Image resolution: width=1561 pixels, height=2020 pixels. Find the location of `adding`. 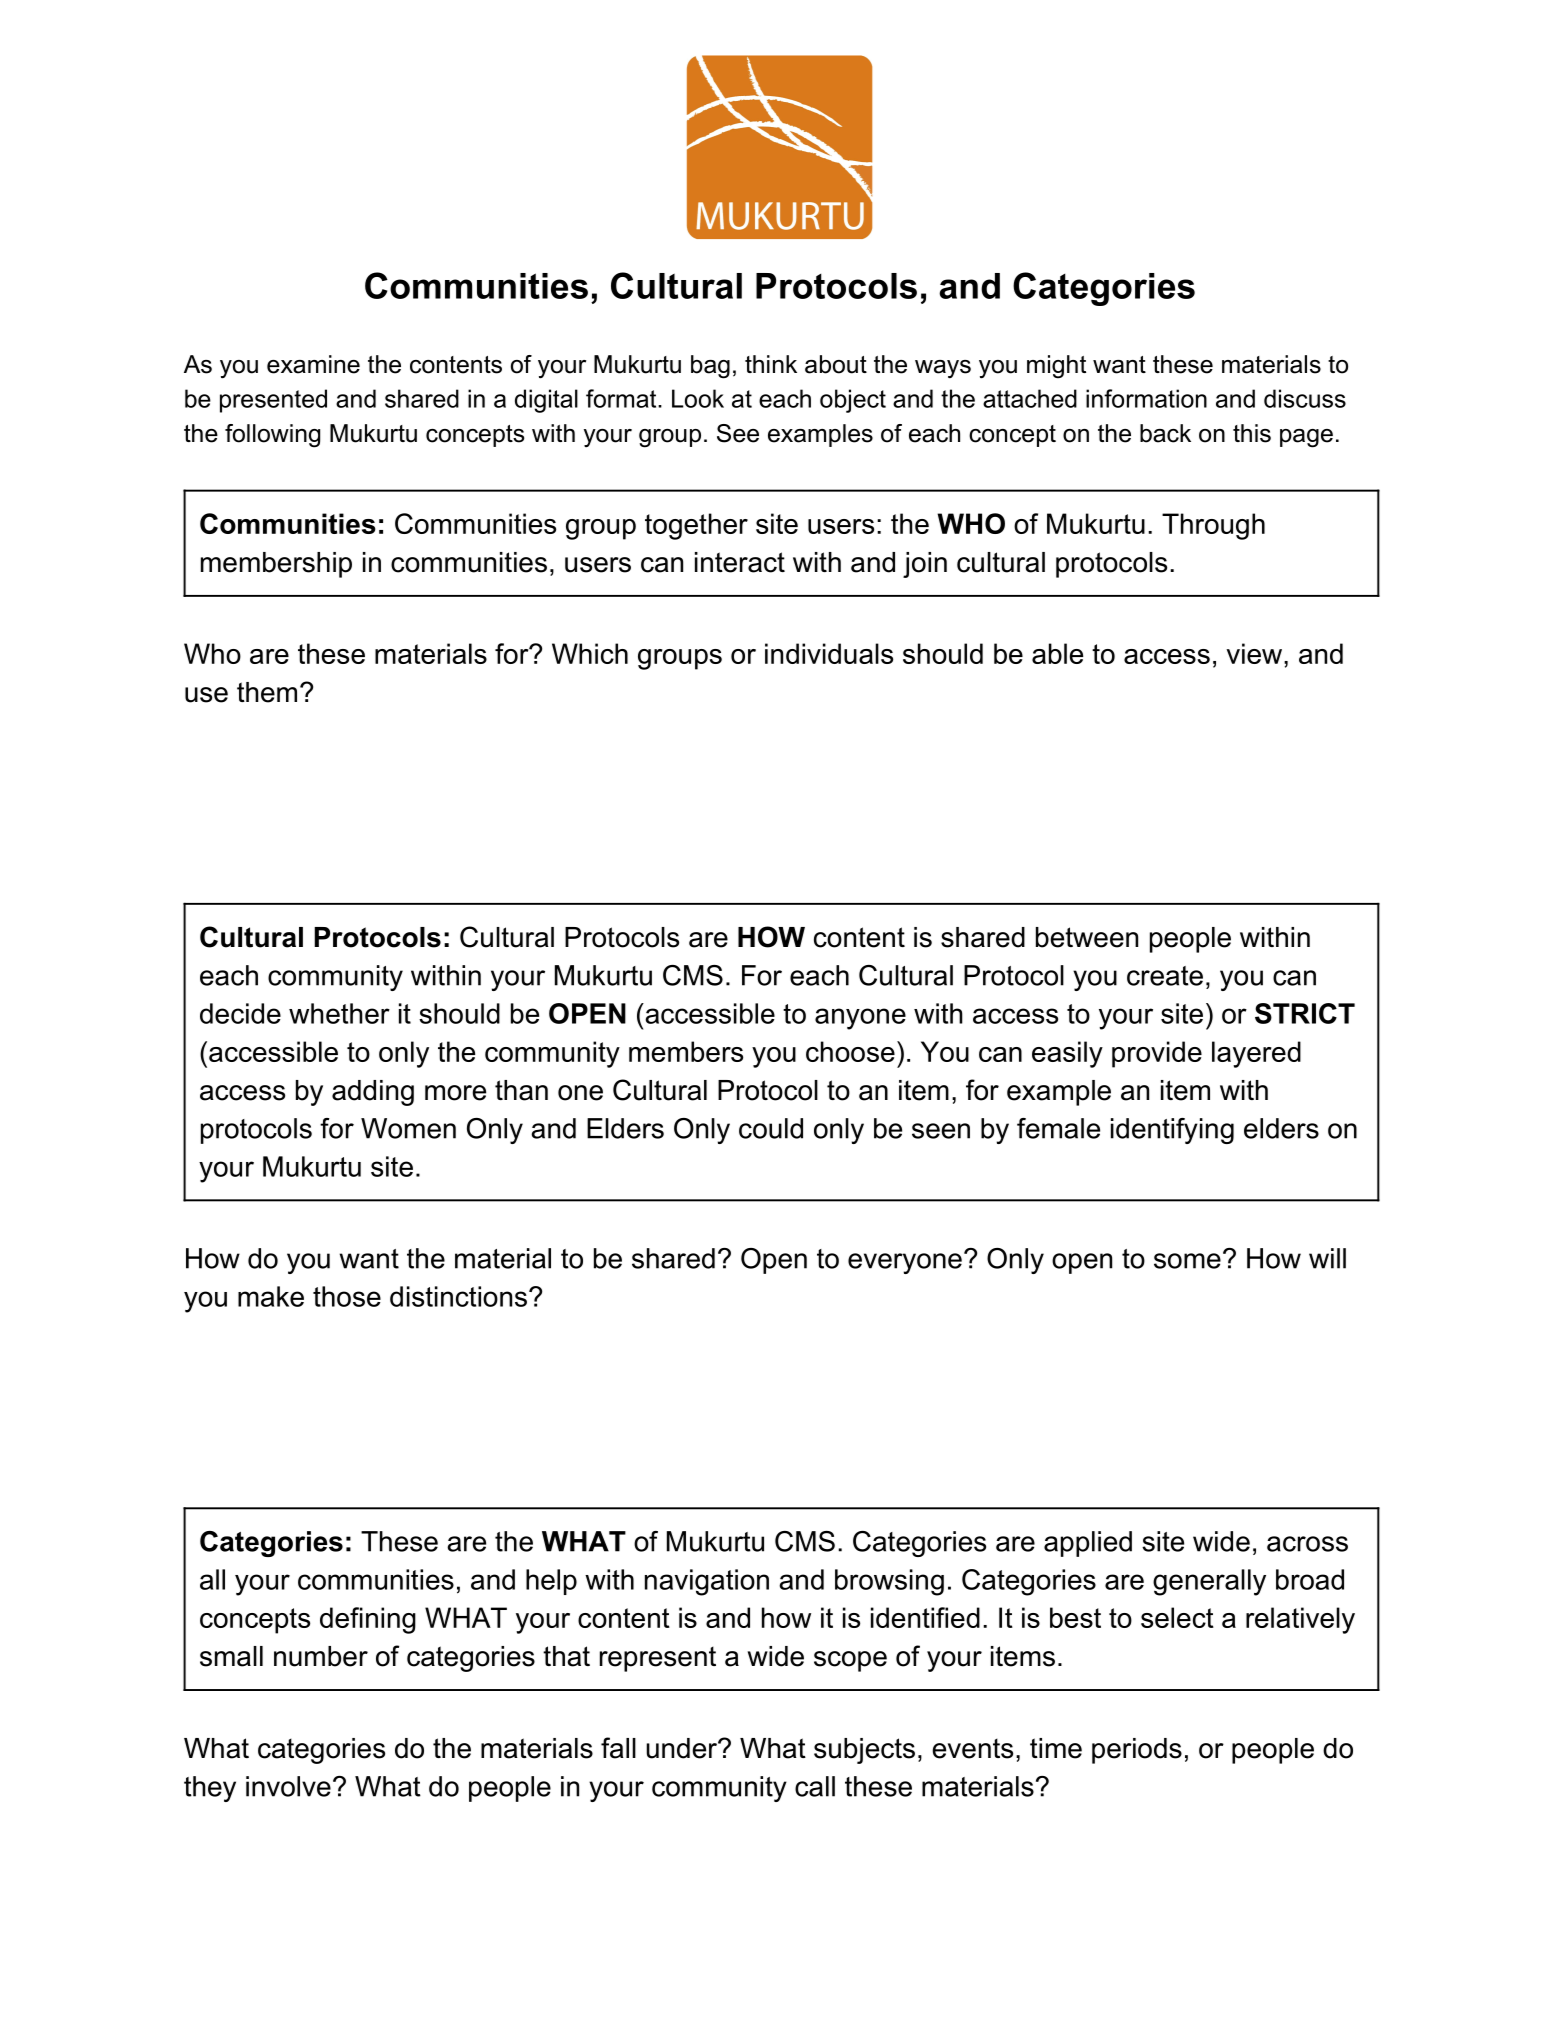

adding is located at coordinates (373, 1093).
